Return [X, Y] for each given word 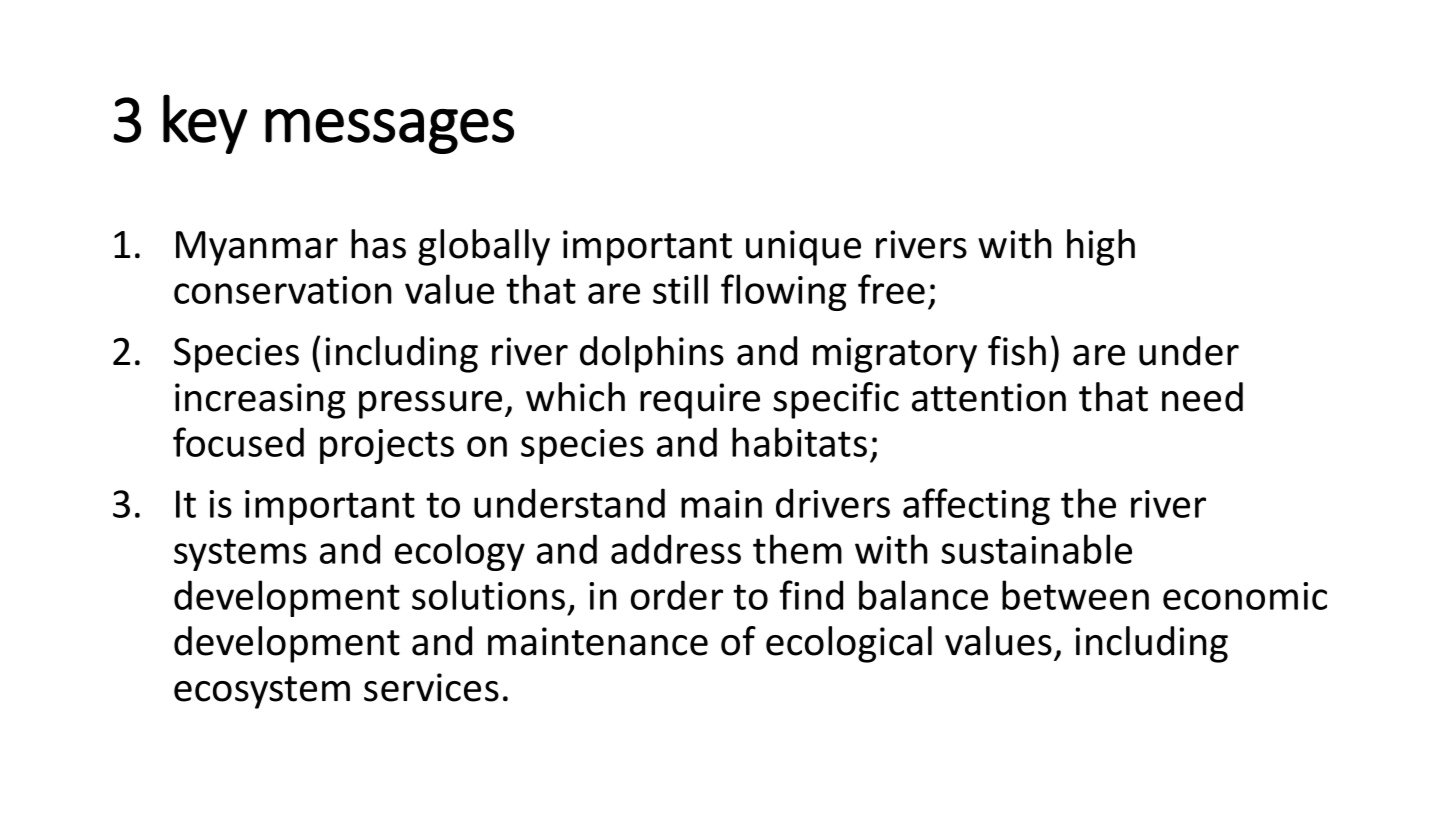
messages [389, 131]
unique [803, 248]
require [700, 401]
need [1202, 397]
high [1101, 247]
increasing [260, 401]
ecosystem [262, 692]
